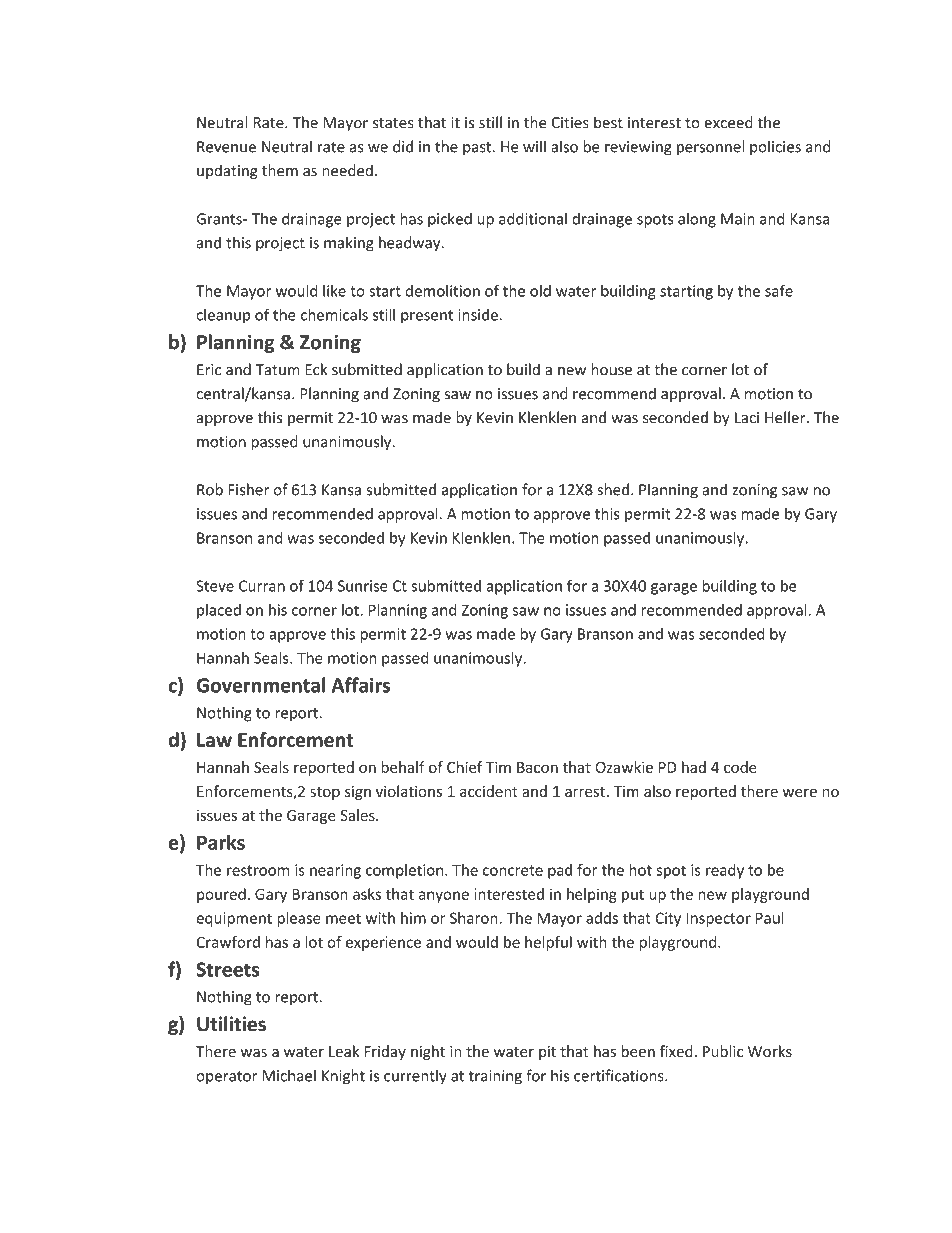 The image size is (952, 1233). I want to click on Michael, so click(289, 1075).
